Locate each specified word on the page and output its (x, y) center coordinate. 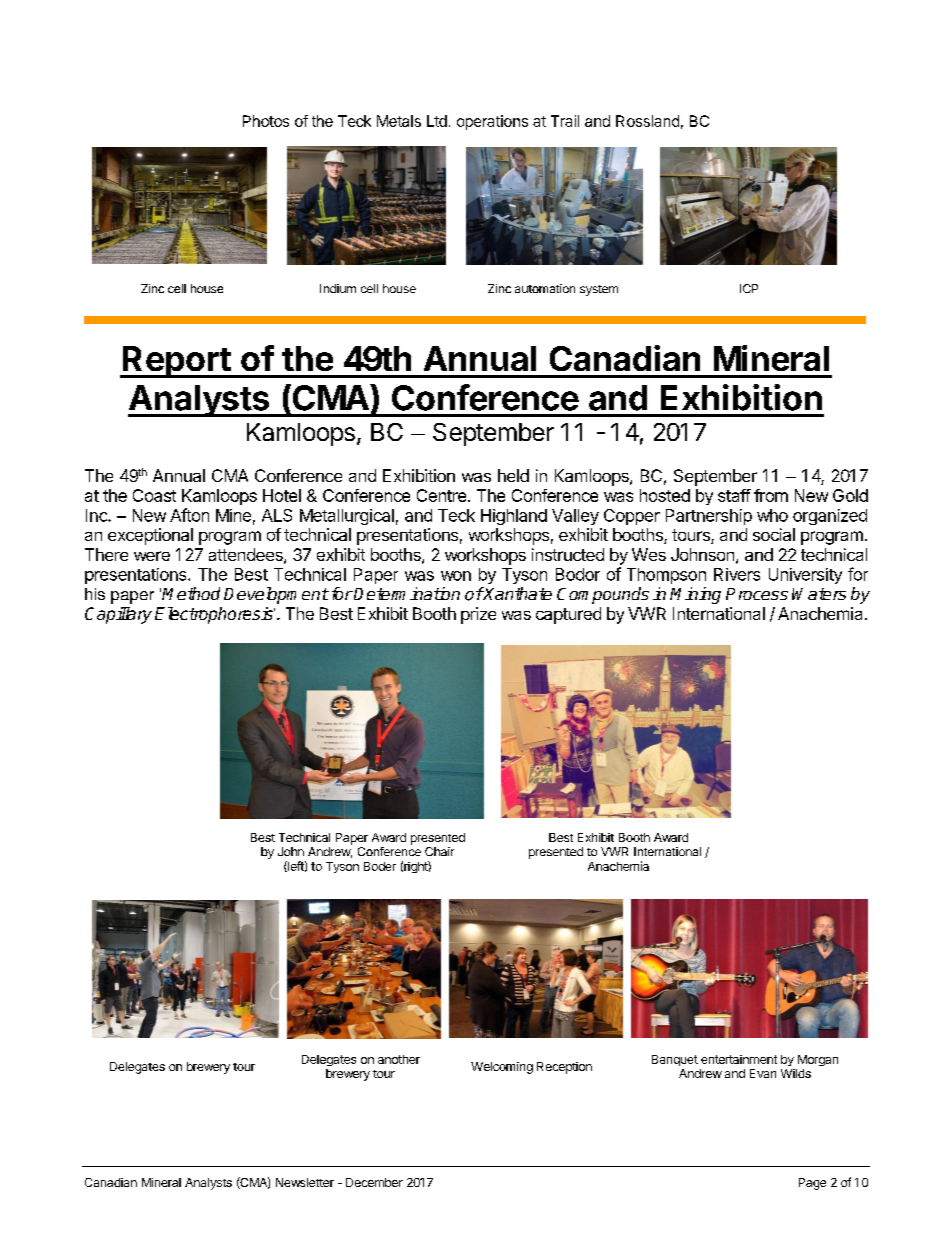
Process (757, 594)
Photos (266, 121)
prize (478, 615)
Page (812, 1184)
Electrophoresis (215, 615)
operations (492, 122)
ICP (749, 288)
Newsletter (305, 1182)
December (374, 1182)
